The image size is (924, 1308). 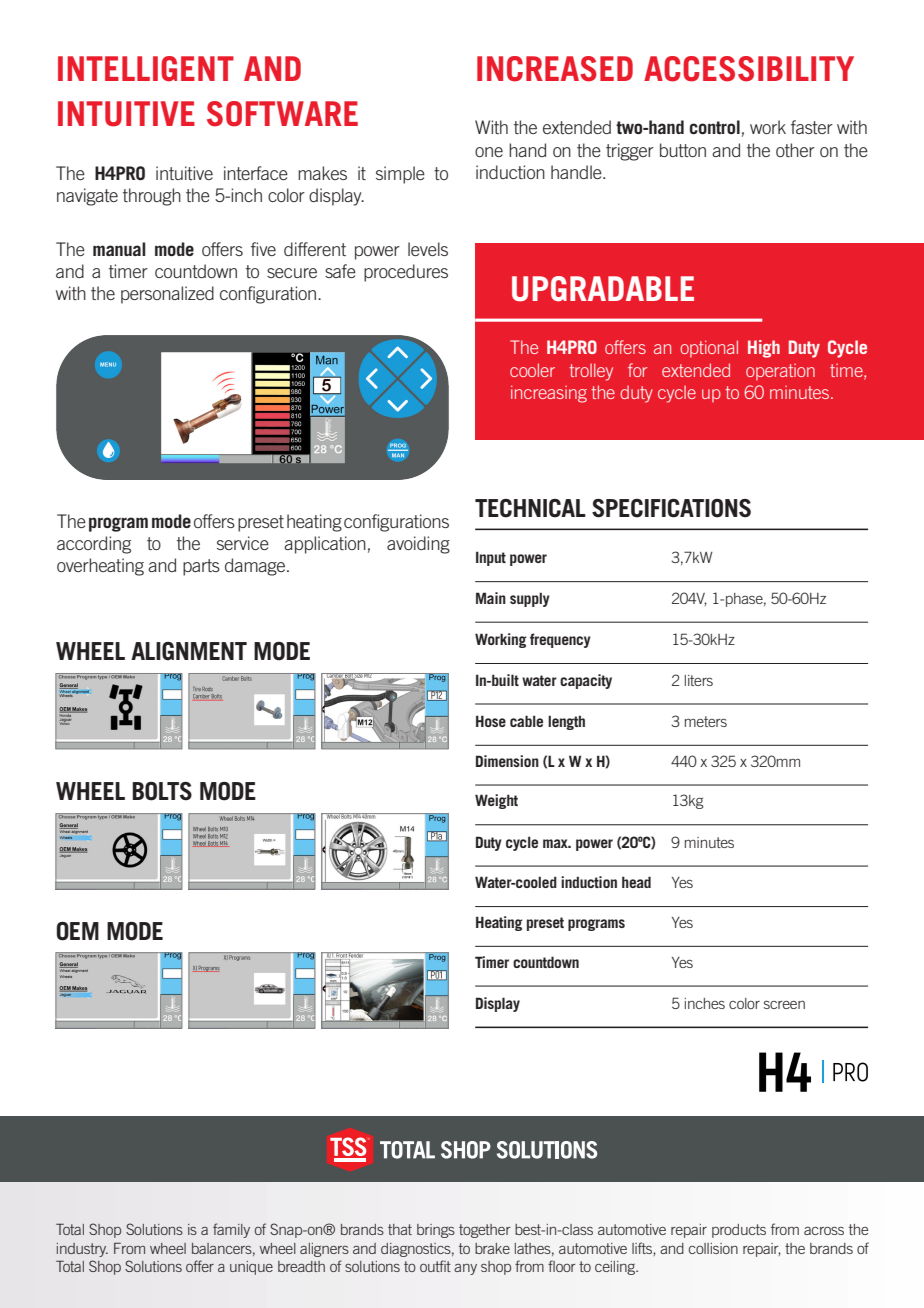 I want to click on one, so click(x=489, y=152).
